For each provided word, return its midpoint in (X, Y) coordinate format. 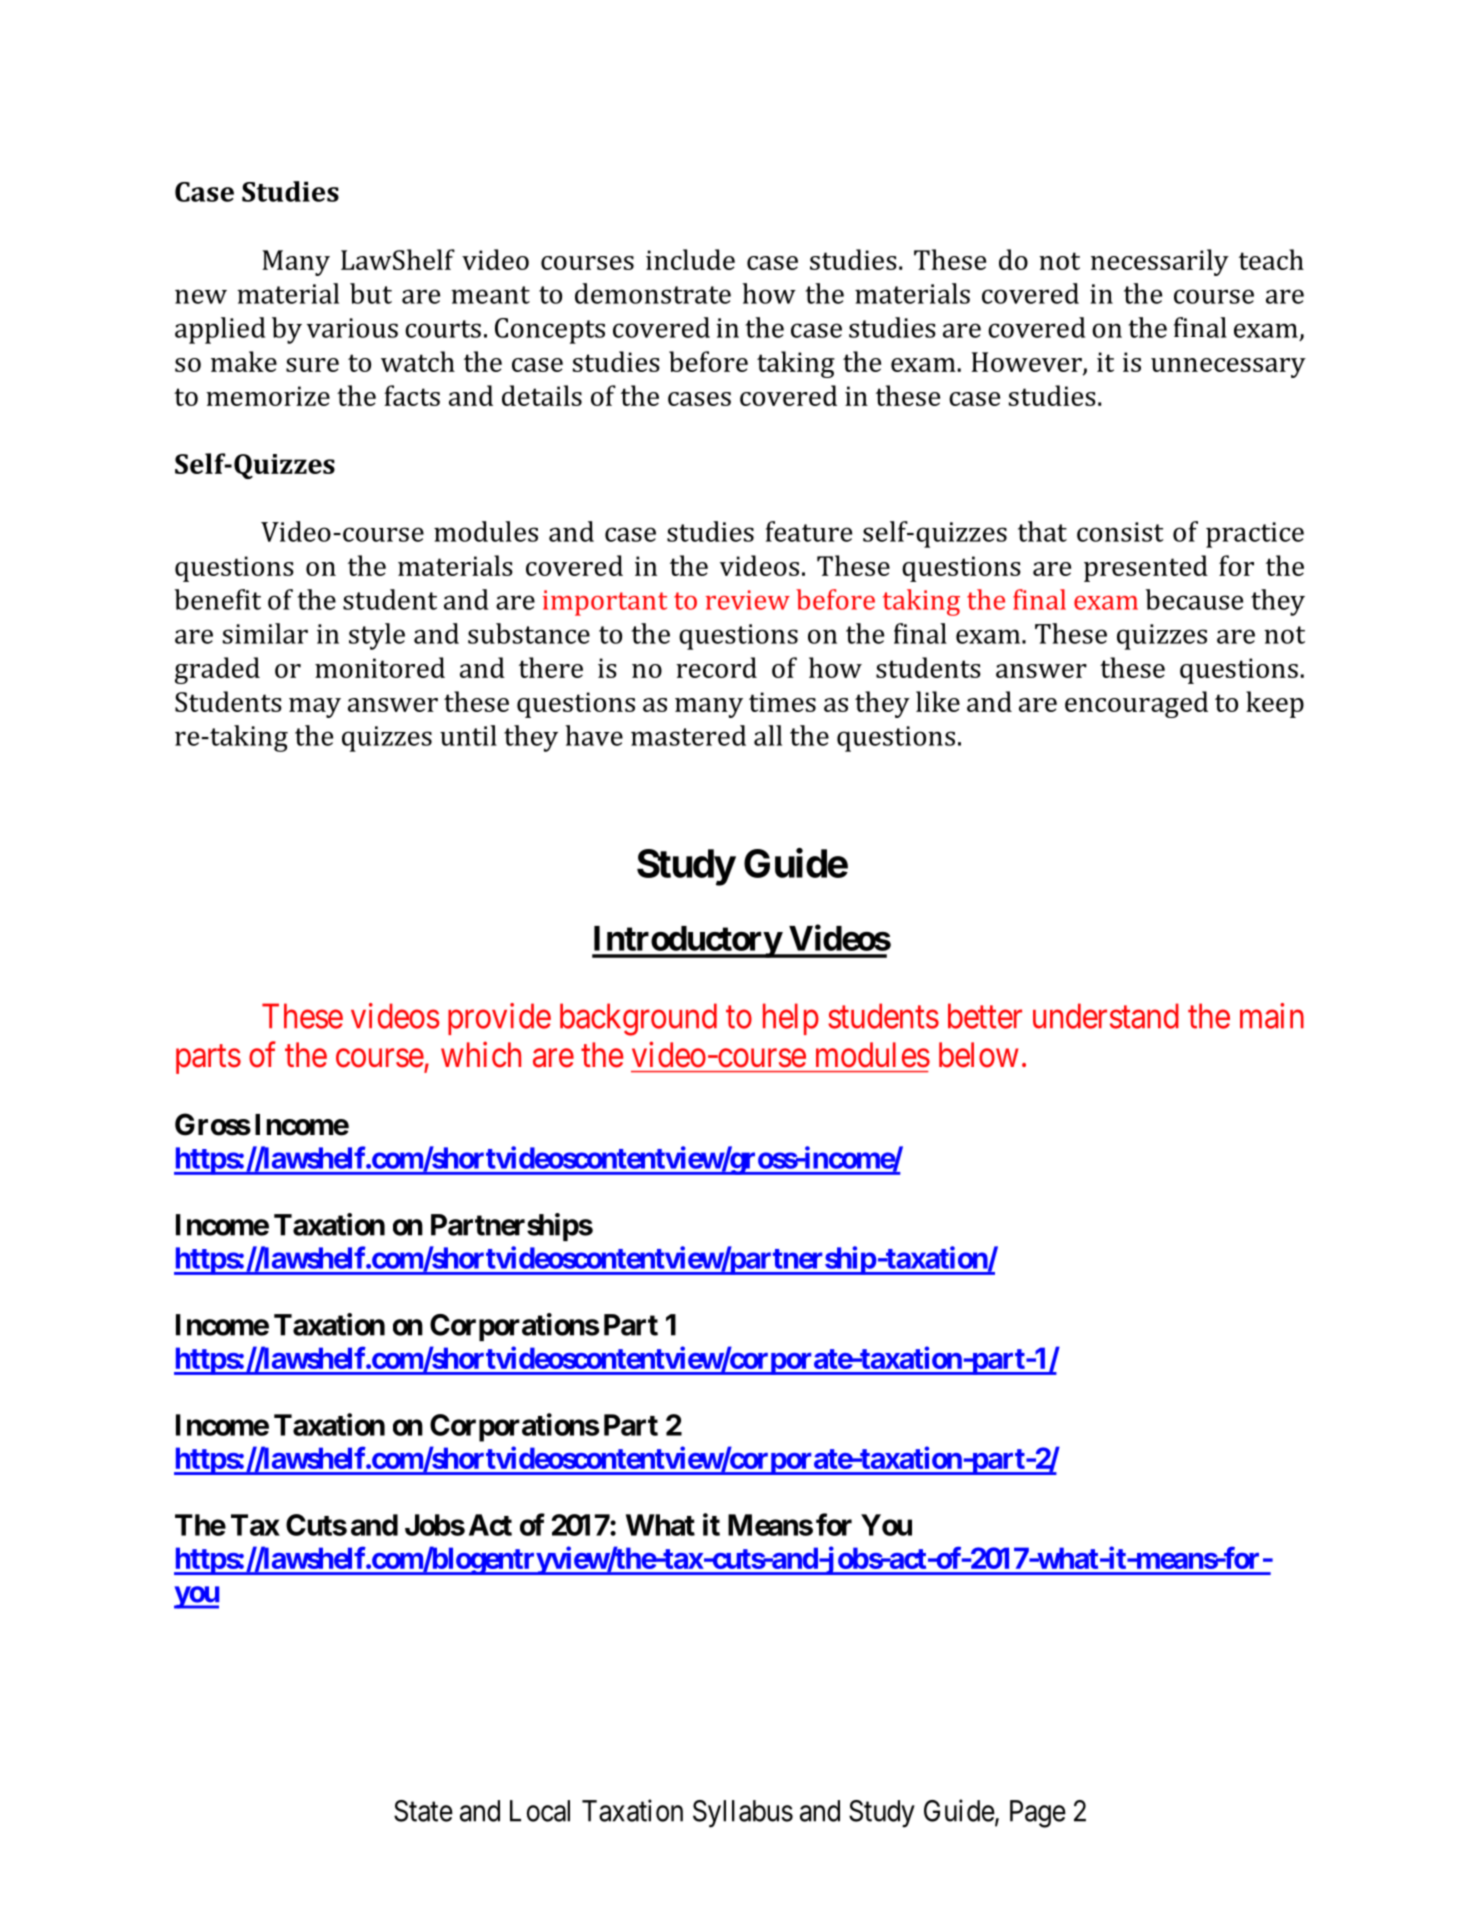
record (716, 667)
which (481, 1054)
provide (499, 1019)
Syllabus (743, 1814)
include (690, 259)
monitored (380, 667)
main (1272, 1016)
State (423, 1811)
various (352, 328)
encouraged (1136, 704)
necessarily (1160, 262)
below (979, 1055)
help (791, 1019)
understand (1106, 1016)
